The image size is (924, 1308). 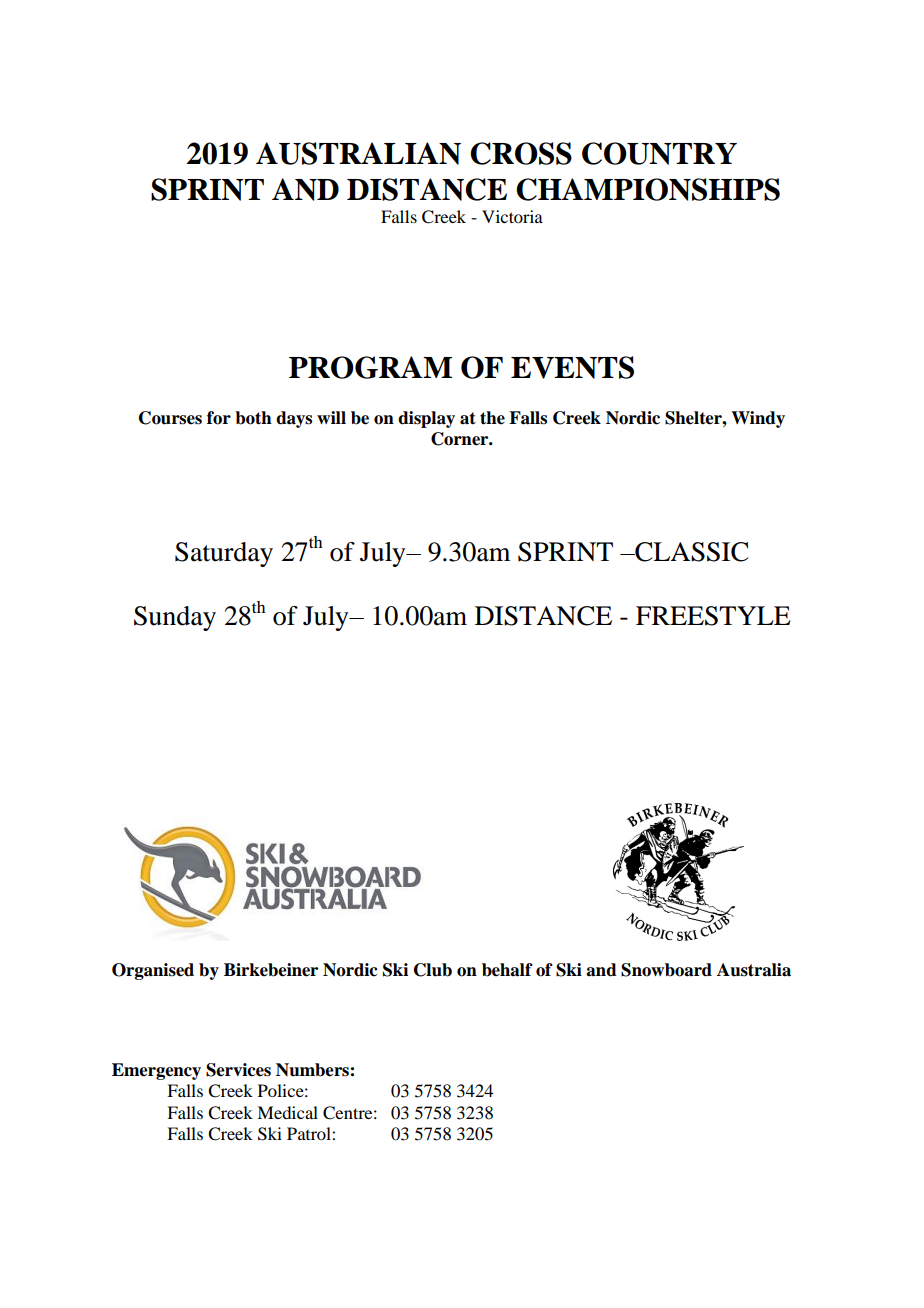 What do you see at coordinates (512, 216) in the image?
I see `Victoria` at bounding box center [512, 216].
